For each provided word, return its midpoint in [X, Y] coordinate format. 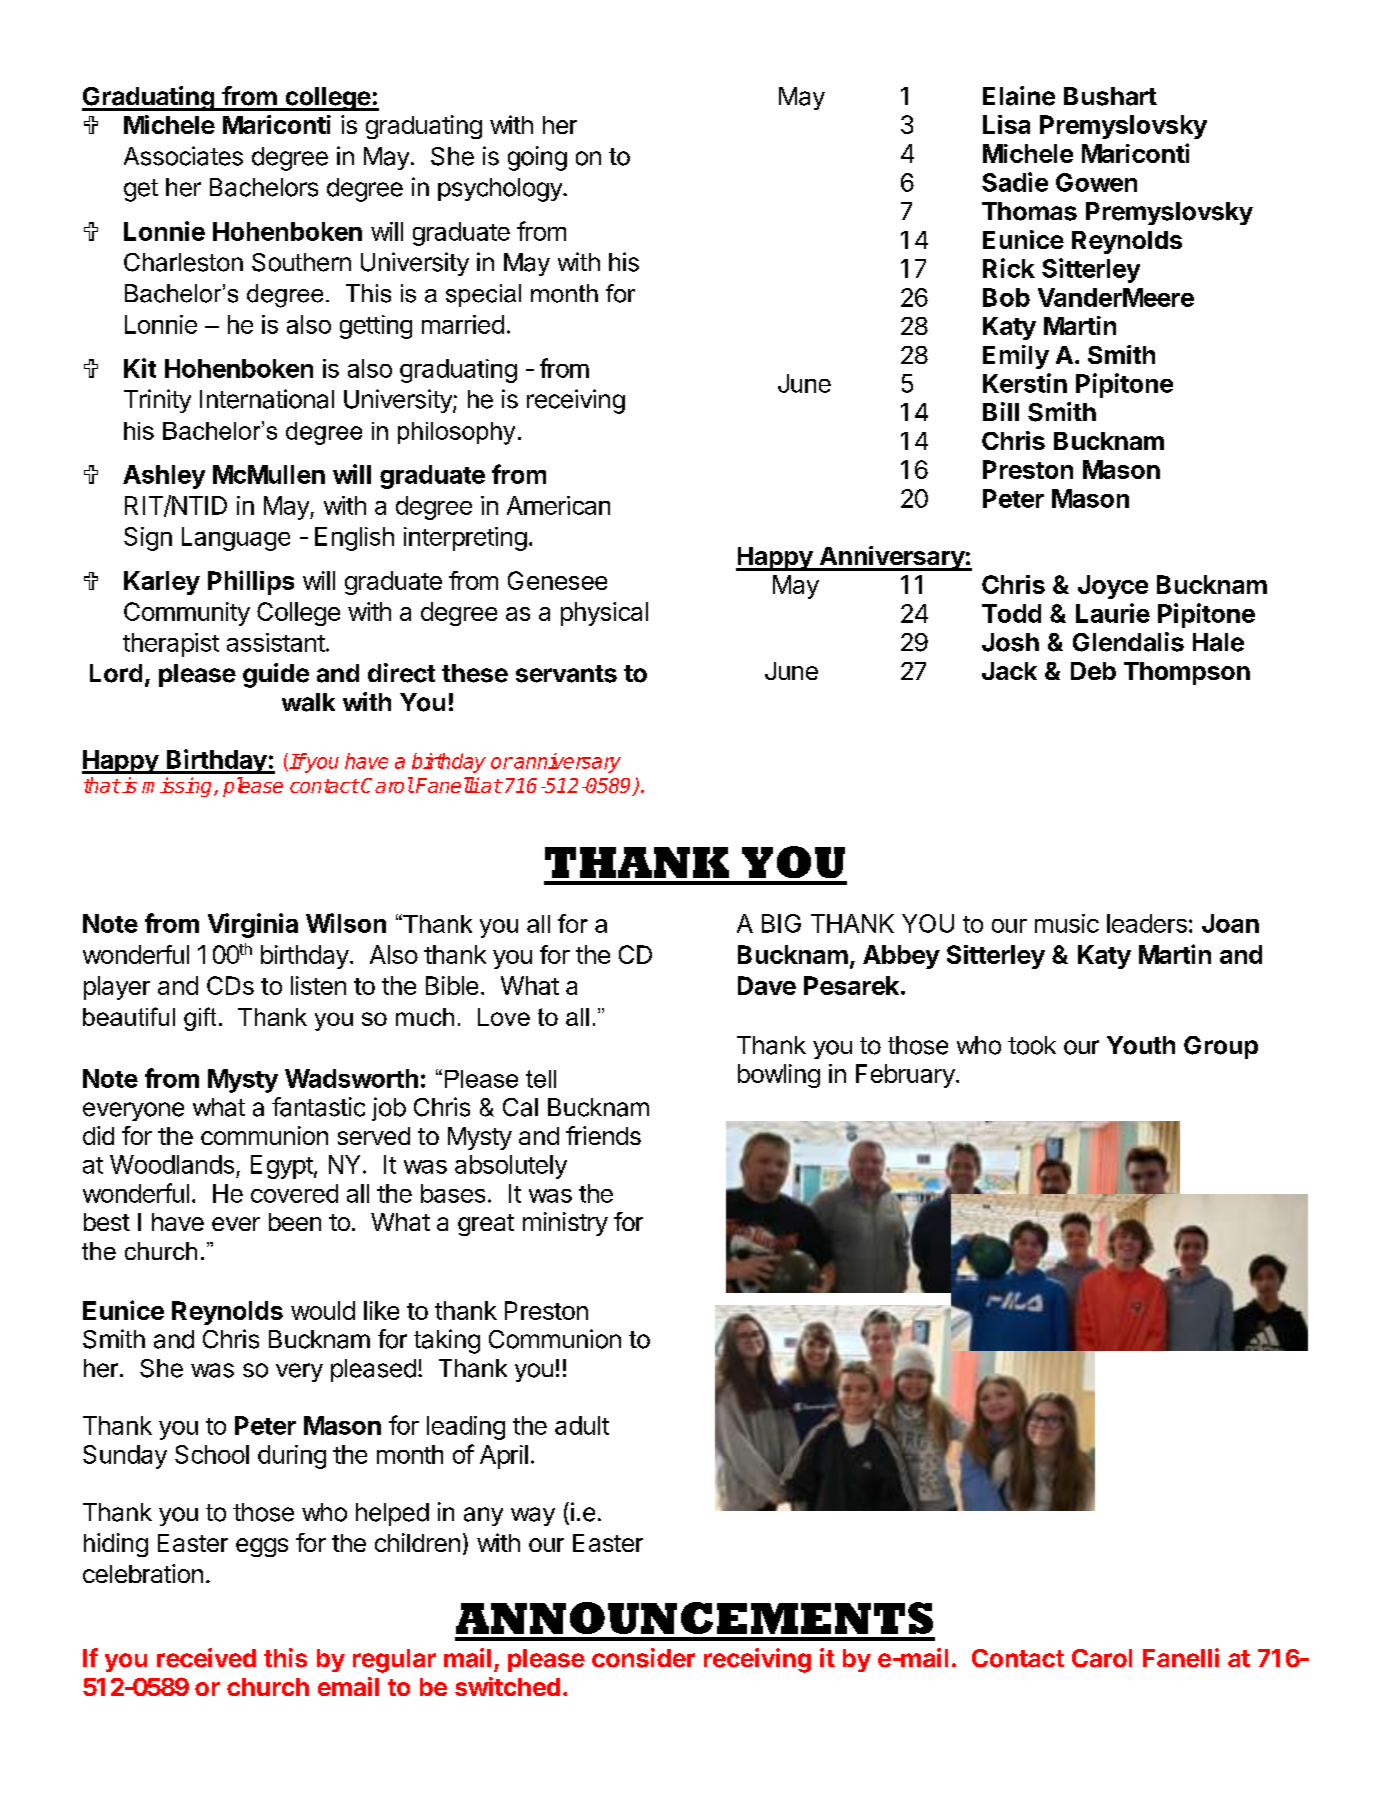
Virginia [253, 925]
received [206, 1658]
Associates [183, 156]
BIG [781, 923]
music [1067, 923]
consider [643, 1658]
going [537, 158]
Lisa [1006, 124]
